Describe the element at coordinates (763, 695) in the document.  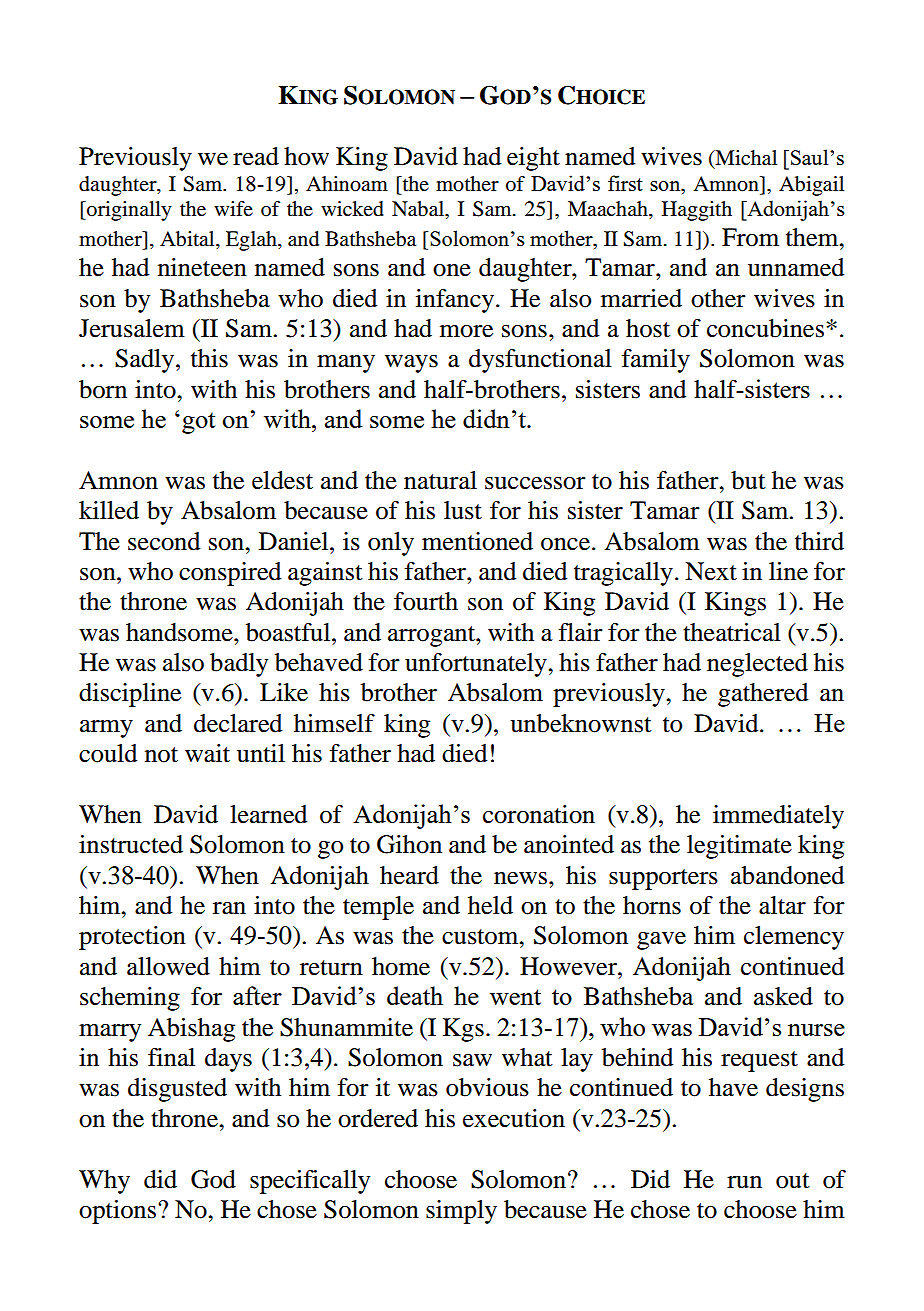
I see `gathered` at that location.
